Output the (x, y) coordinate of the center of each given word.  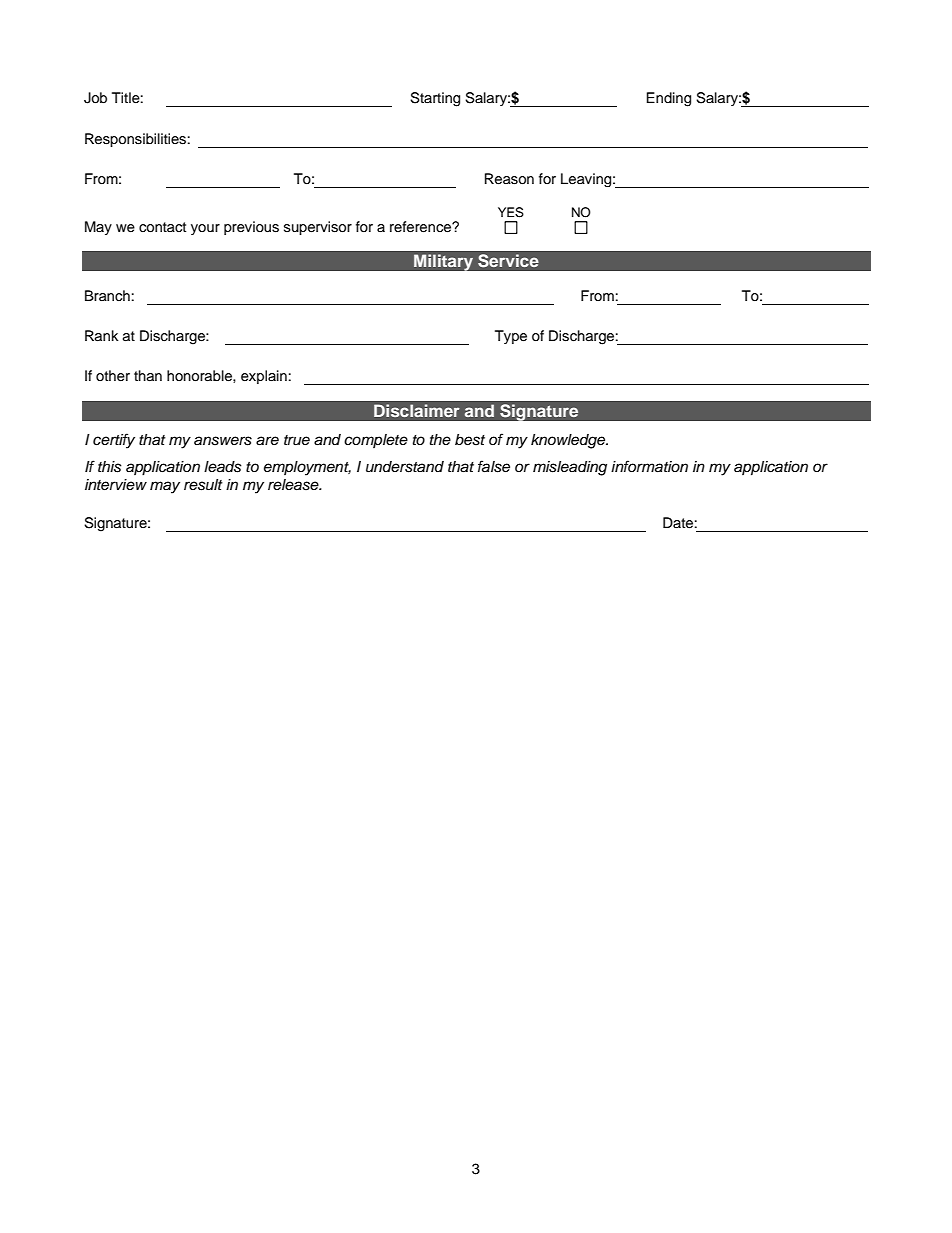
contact (162, 227)
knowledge (569, 441)
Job (95, 98)
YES (511, 212)
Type (511, 337)
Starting (435, 99)
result (203, 485)
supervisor (318, 228)
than (148, 375)
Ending (668, 99)
